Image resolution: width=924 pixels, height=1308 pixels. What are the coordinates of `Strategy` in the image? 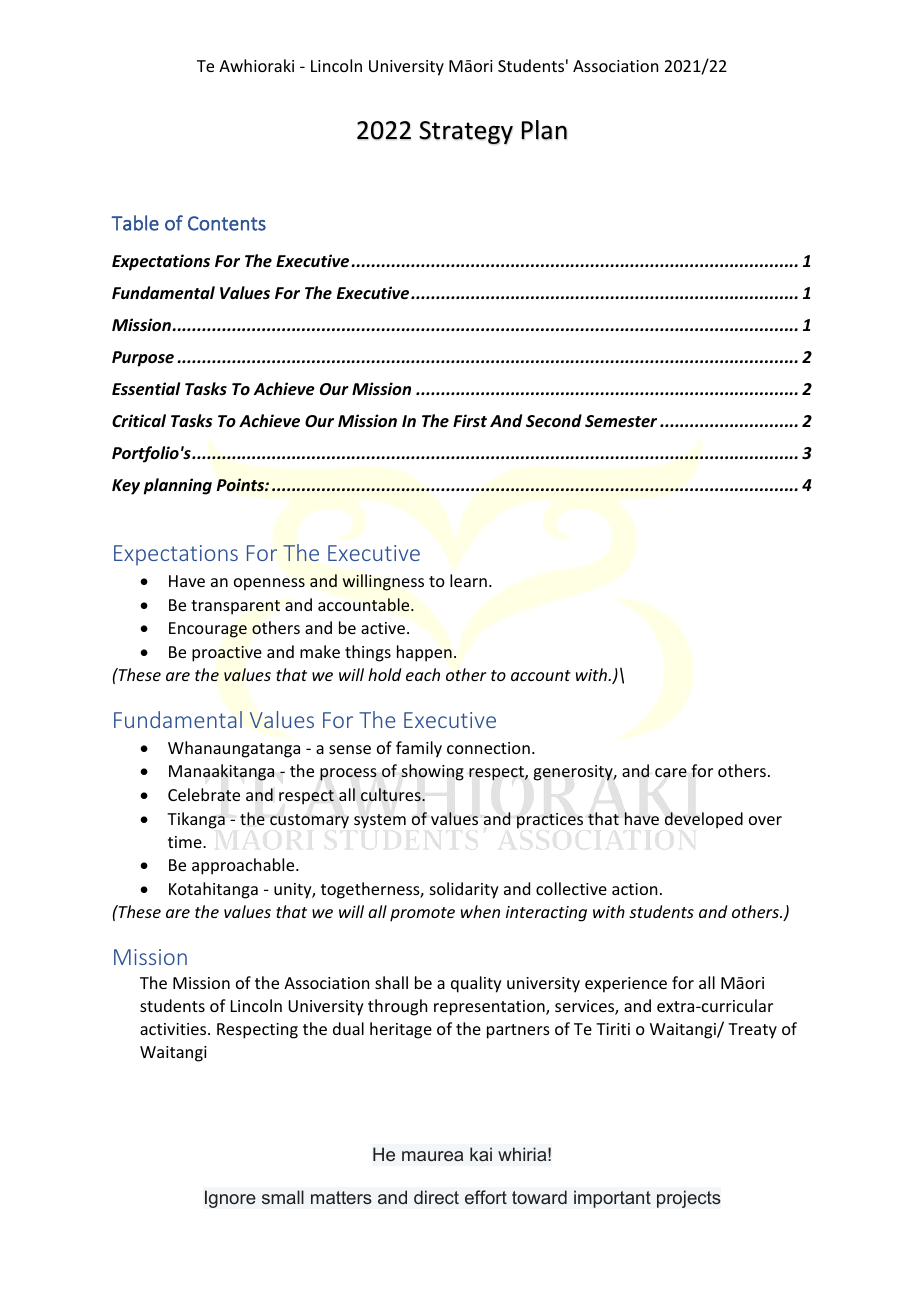 It's located at (466, 132).
